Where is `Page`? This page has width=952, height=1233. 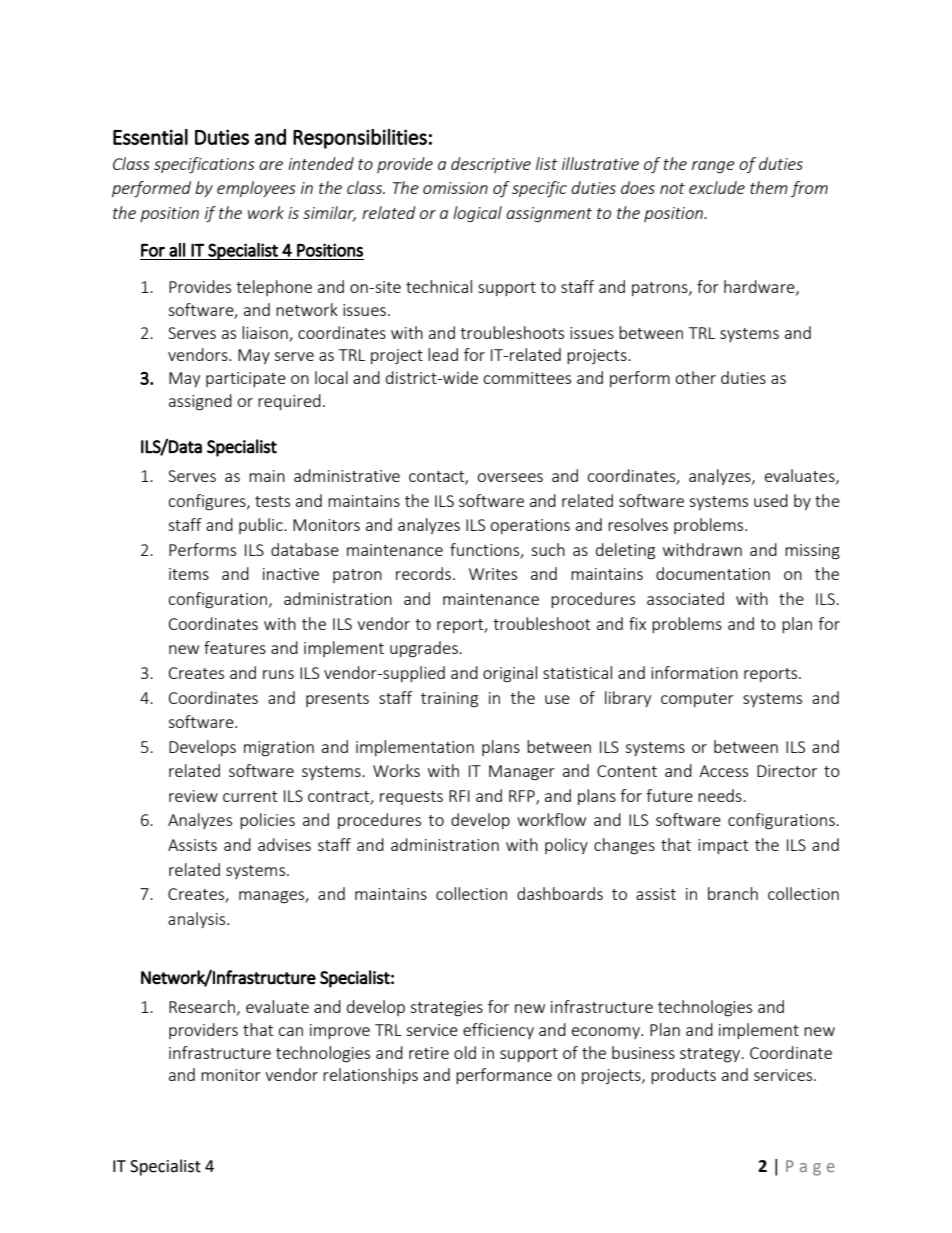
Page is located at coordinates (810, 1168).
